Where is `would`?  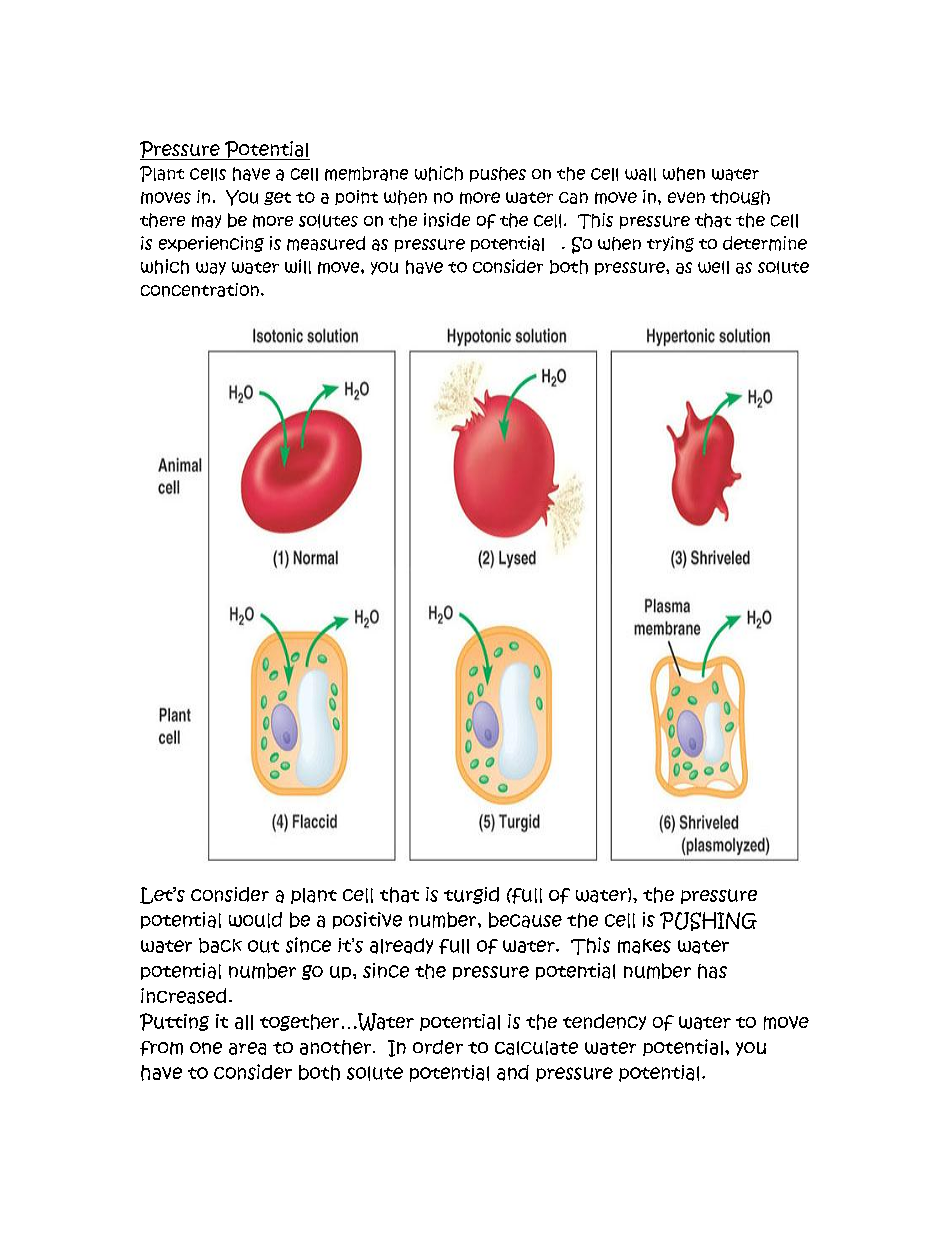 would is located at coordinates (255, 920).
